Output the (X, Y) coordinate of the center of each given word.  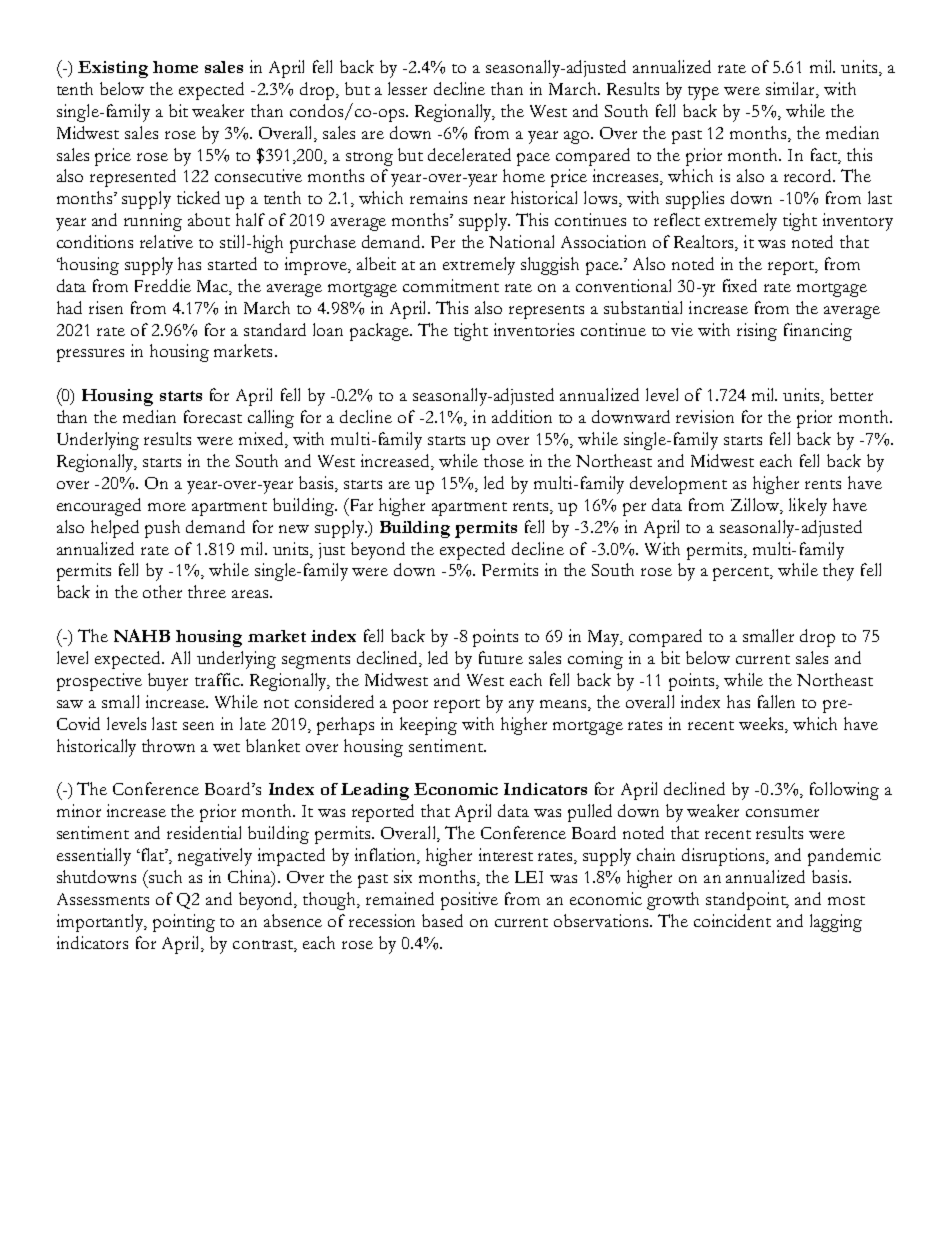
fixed (740, 285)
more (167, 507)
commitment (451, 285)
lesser (407, 88)
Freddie (163, 285)
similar (792, 89)
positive (469, 901)
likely (808, 507)
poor (410, 706)
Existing (113, 69)
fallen (776, 701)
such (164, 876)
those (504, 460)
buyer (168, 682)
